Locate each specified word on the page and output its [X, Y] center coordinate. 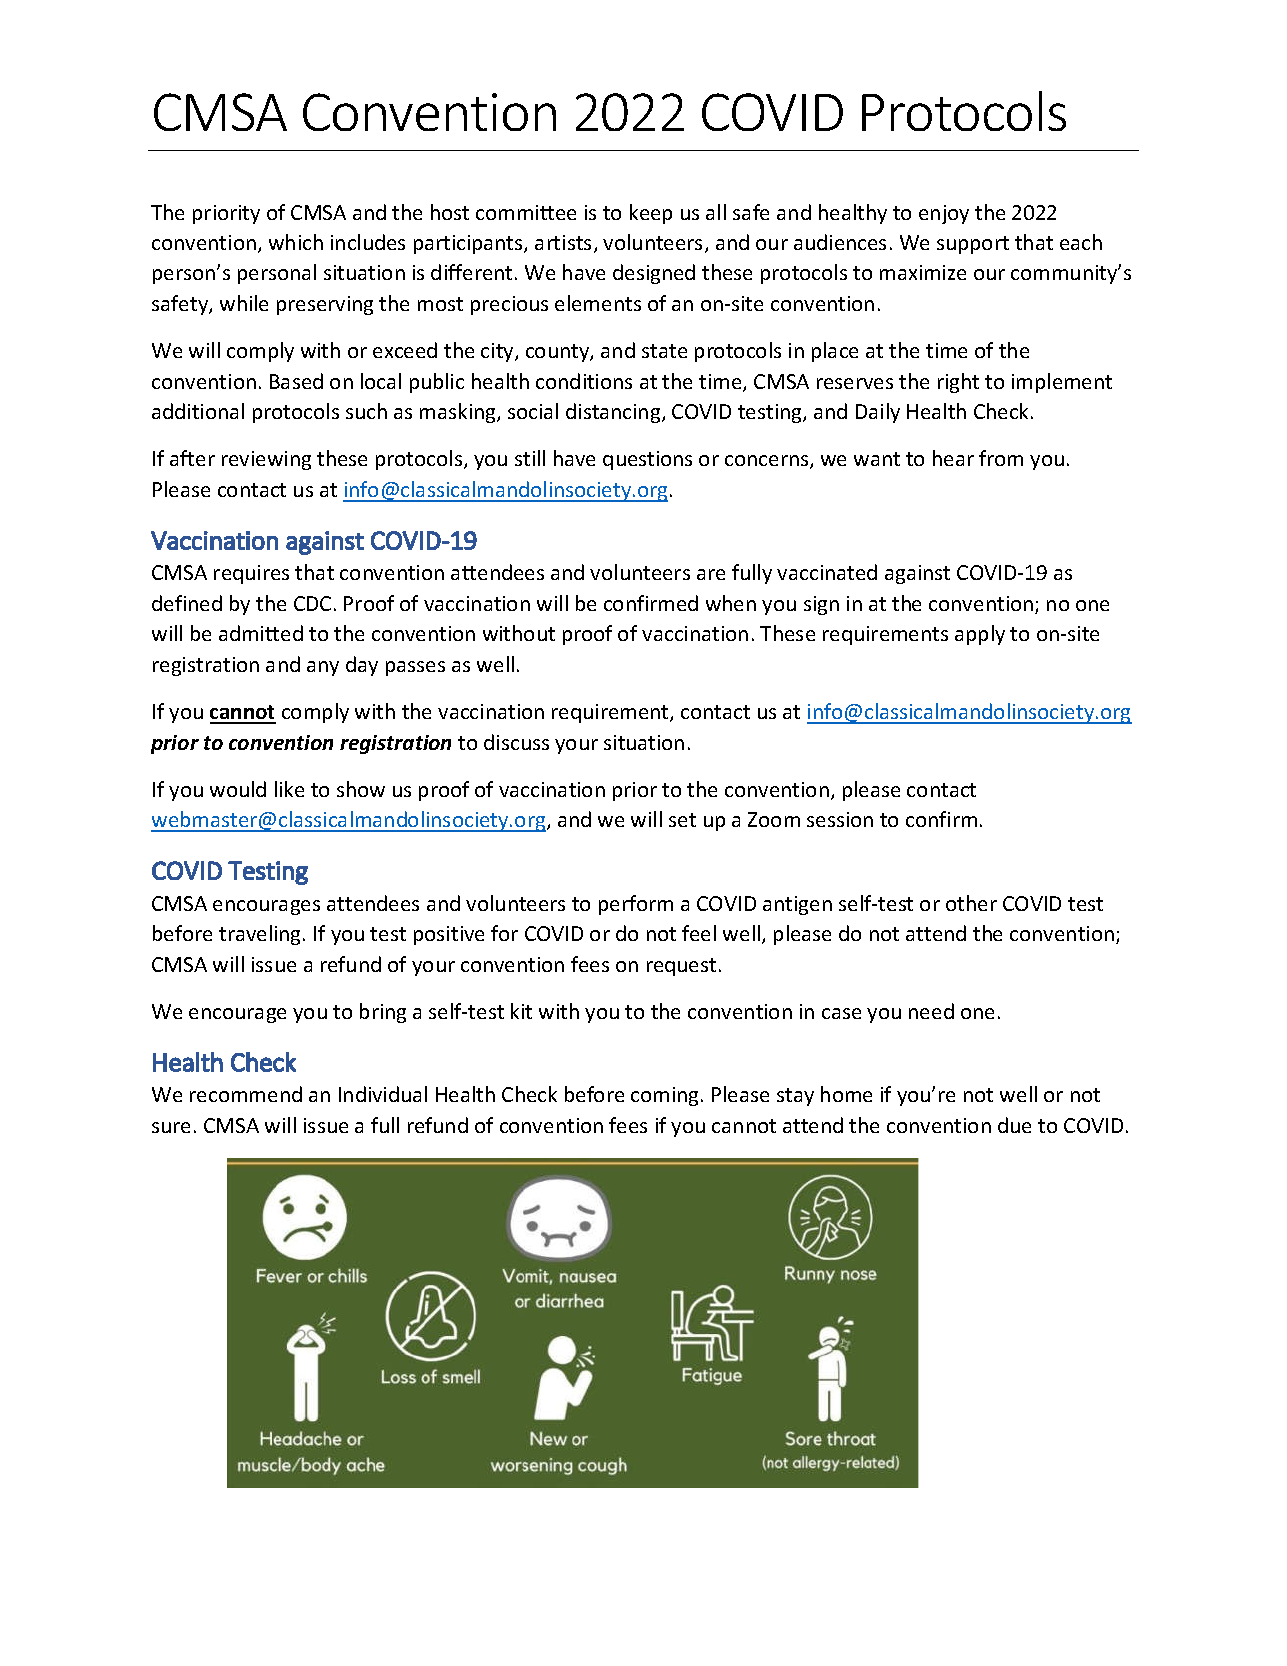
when [731, 603]
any [323, 668]
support [973, 245]
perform [636, 905]
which [296, 242]
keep [651, 214]
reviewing [266, 460]
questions [647, 460]
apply [980, 635]
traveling [261, 935]
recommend [246, 1094]
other [971, 903]
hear [953, 458]
